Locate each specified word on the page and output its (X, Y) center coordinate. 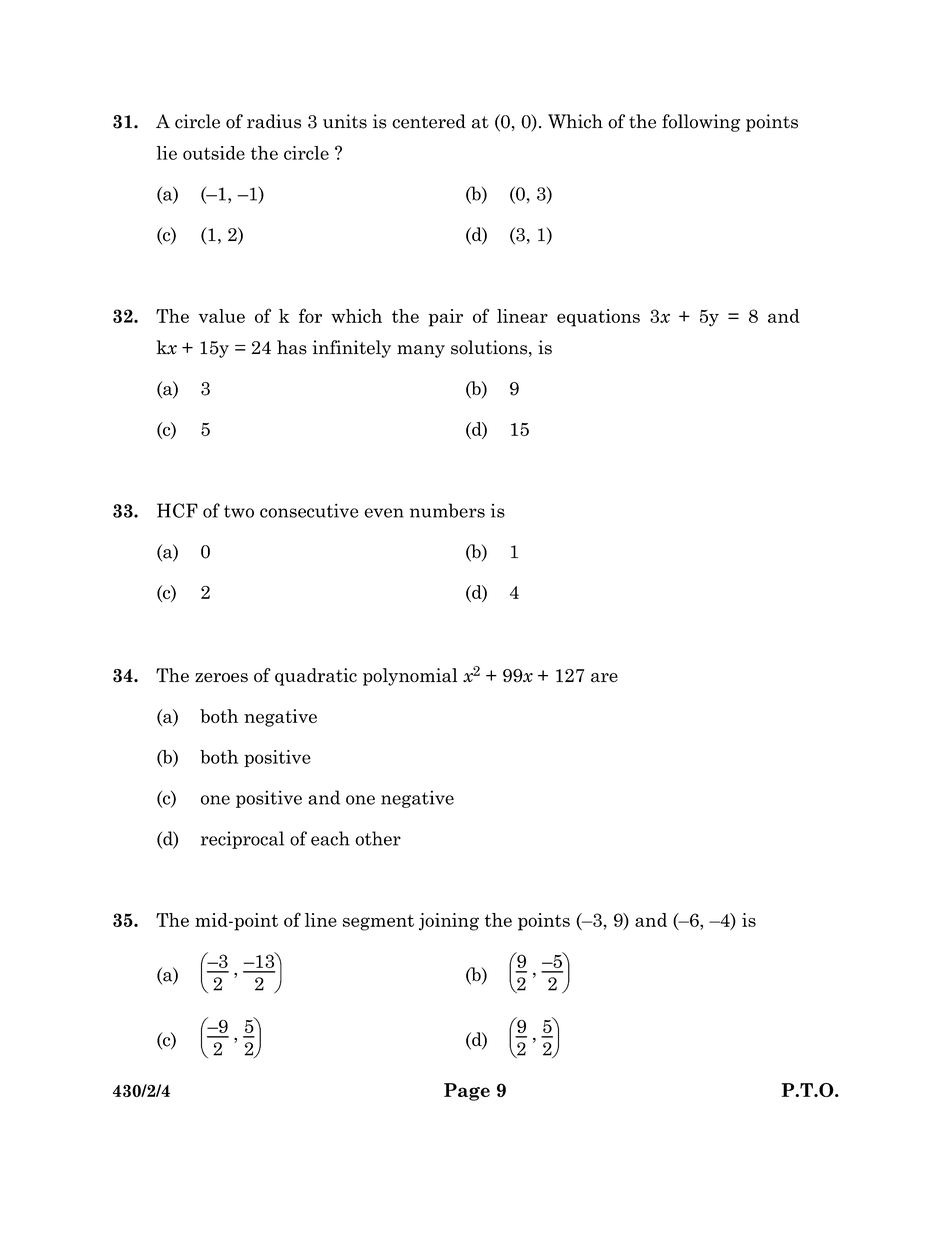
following (701, 123)
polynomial (410, 677)
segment (378, 922)
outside (214, 153)
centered (429, 121)
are (604, 678)
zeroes (221, 678)
